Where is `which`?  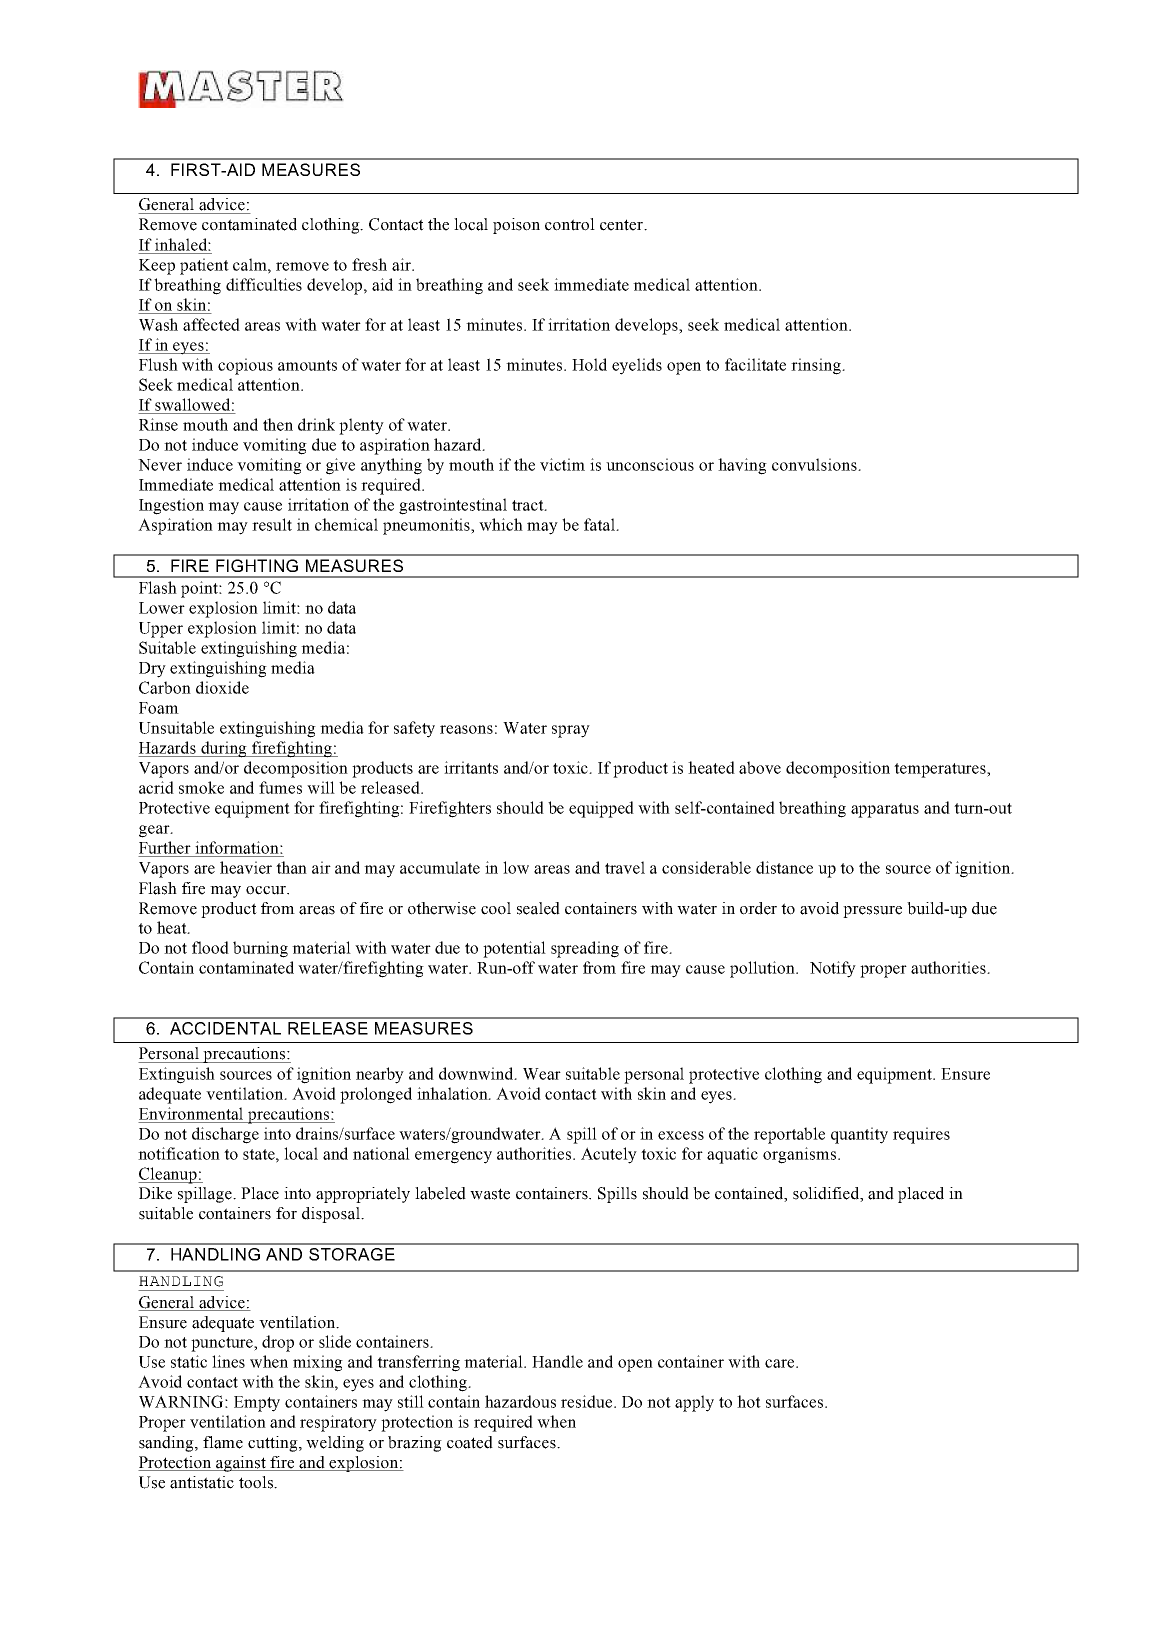 which is located at coordinates (501, 524).
